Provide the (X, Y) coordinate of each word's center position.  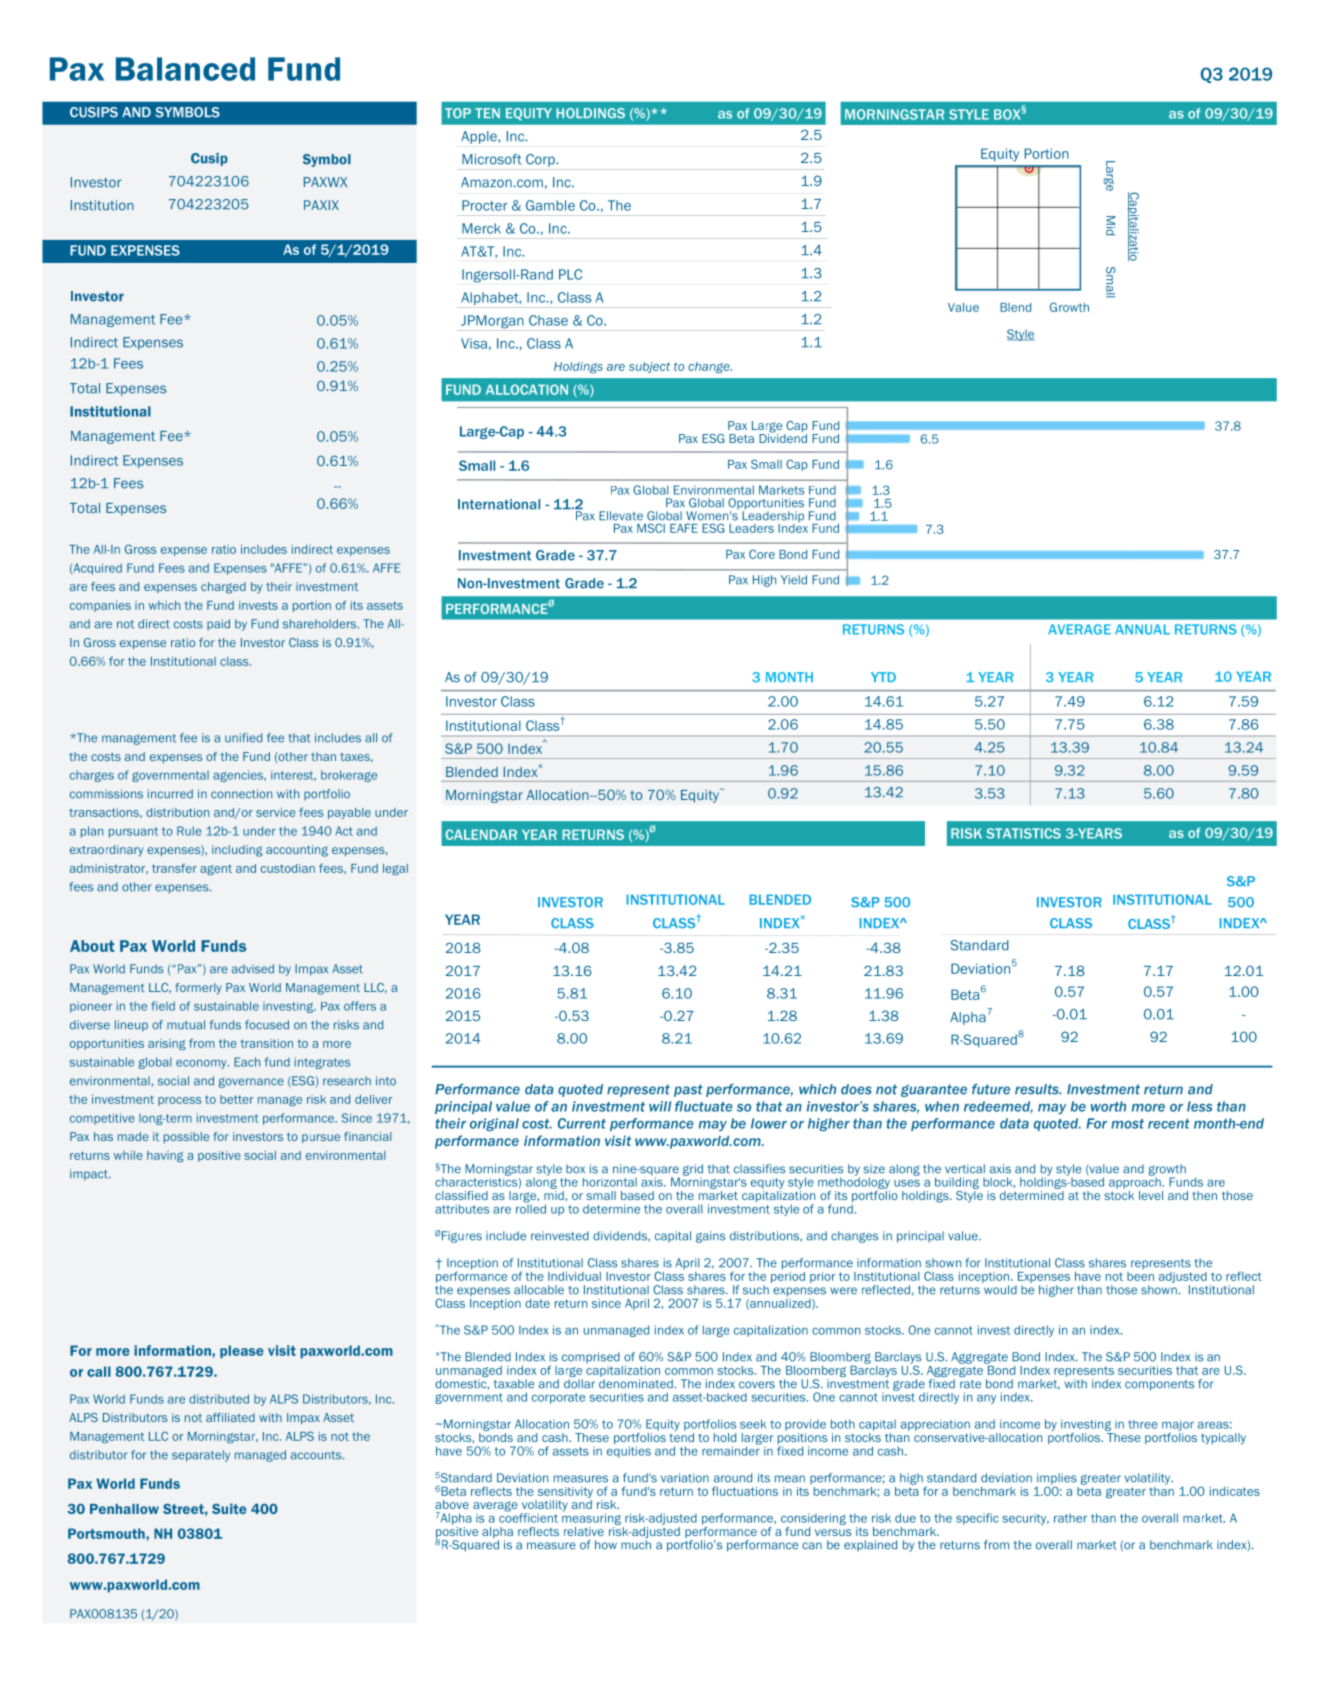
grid (693, 1171)
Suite (229, 1508)
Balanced (185, 69)
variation (685, 1478)
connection (241, 794)
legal (395, 869)
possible (186, 1137)
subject (649, 367)
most (1127, 1124)
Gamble (550, 205)
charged (223, 588)
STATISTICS (1023, 833)
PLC (570, 274)
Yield (794, 580)
